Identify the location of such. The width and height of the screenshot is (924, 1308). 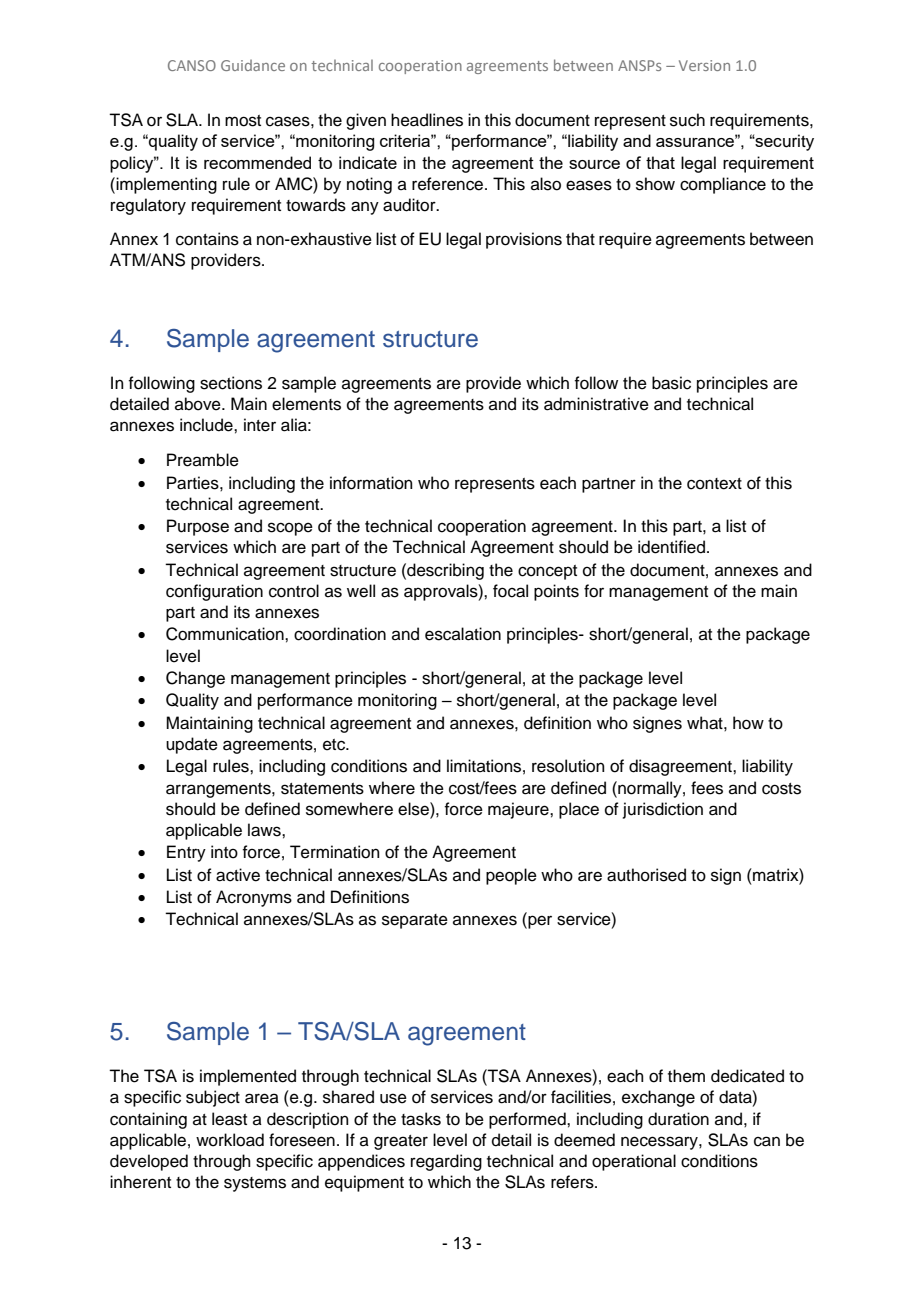
(687, 120).
